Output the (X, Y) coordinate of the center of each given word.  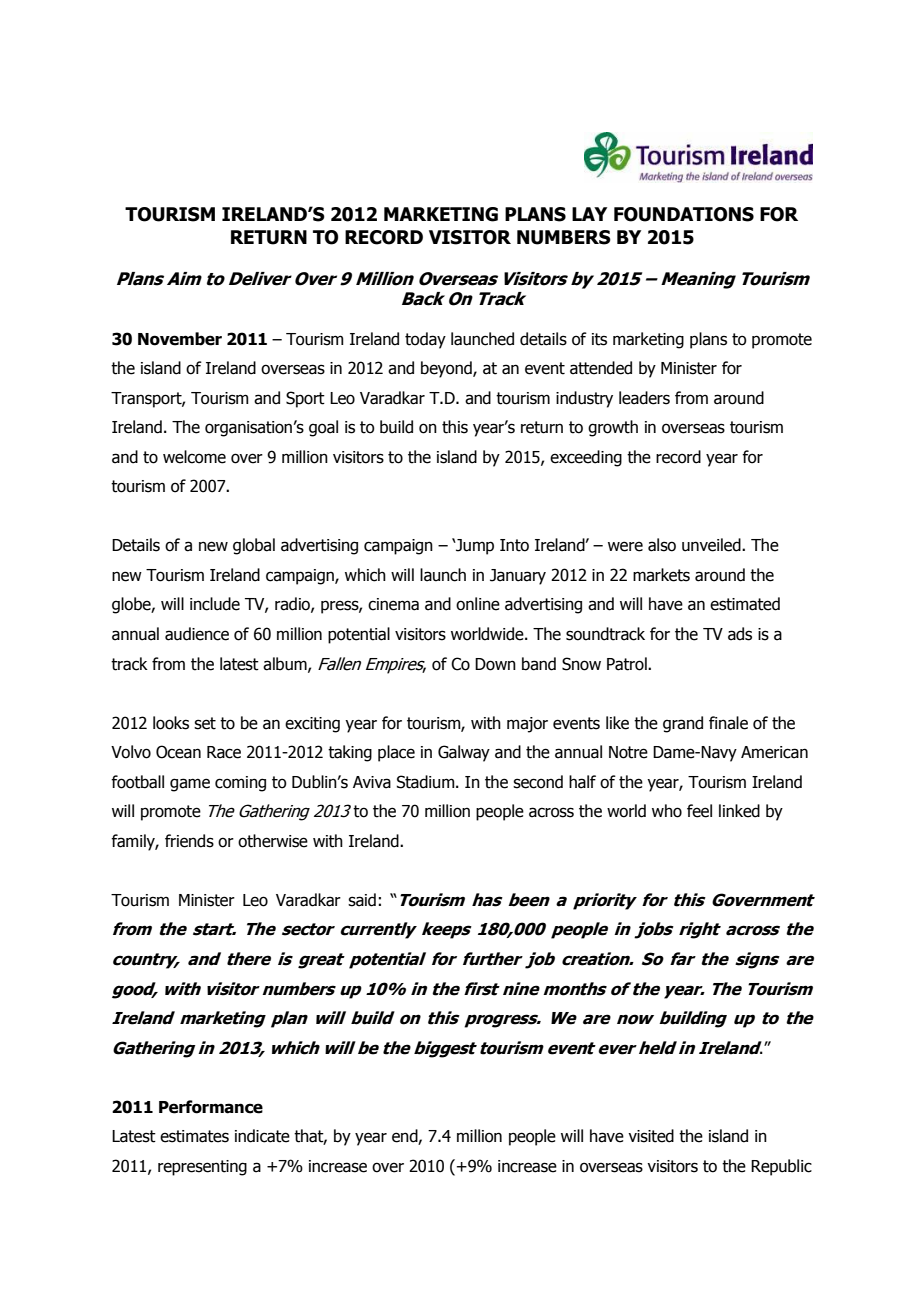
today (425, 340)
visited (651, 1136)
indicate (262, 1136)
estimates (194, 1136)
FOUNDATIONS (684, 214)
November (180, 339)
